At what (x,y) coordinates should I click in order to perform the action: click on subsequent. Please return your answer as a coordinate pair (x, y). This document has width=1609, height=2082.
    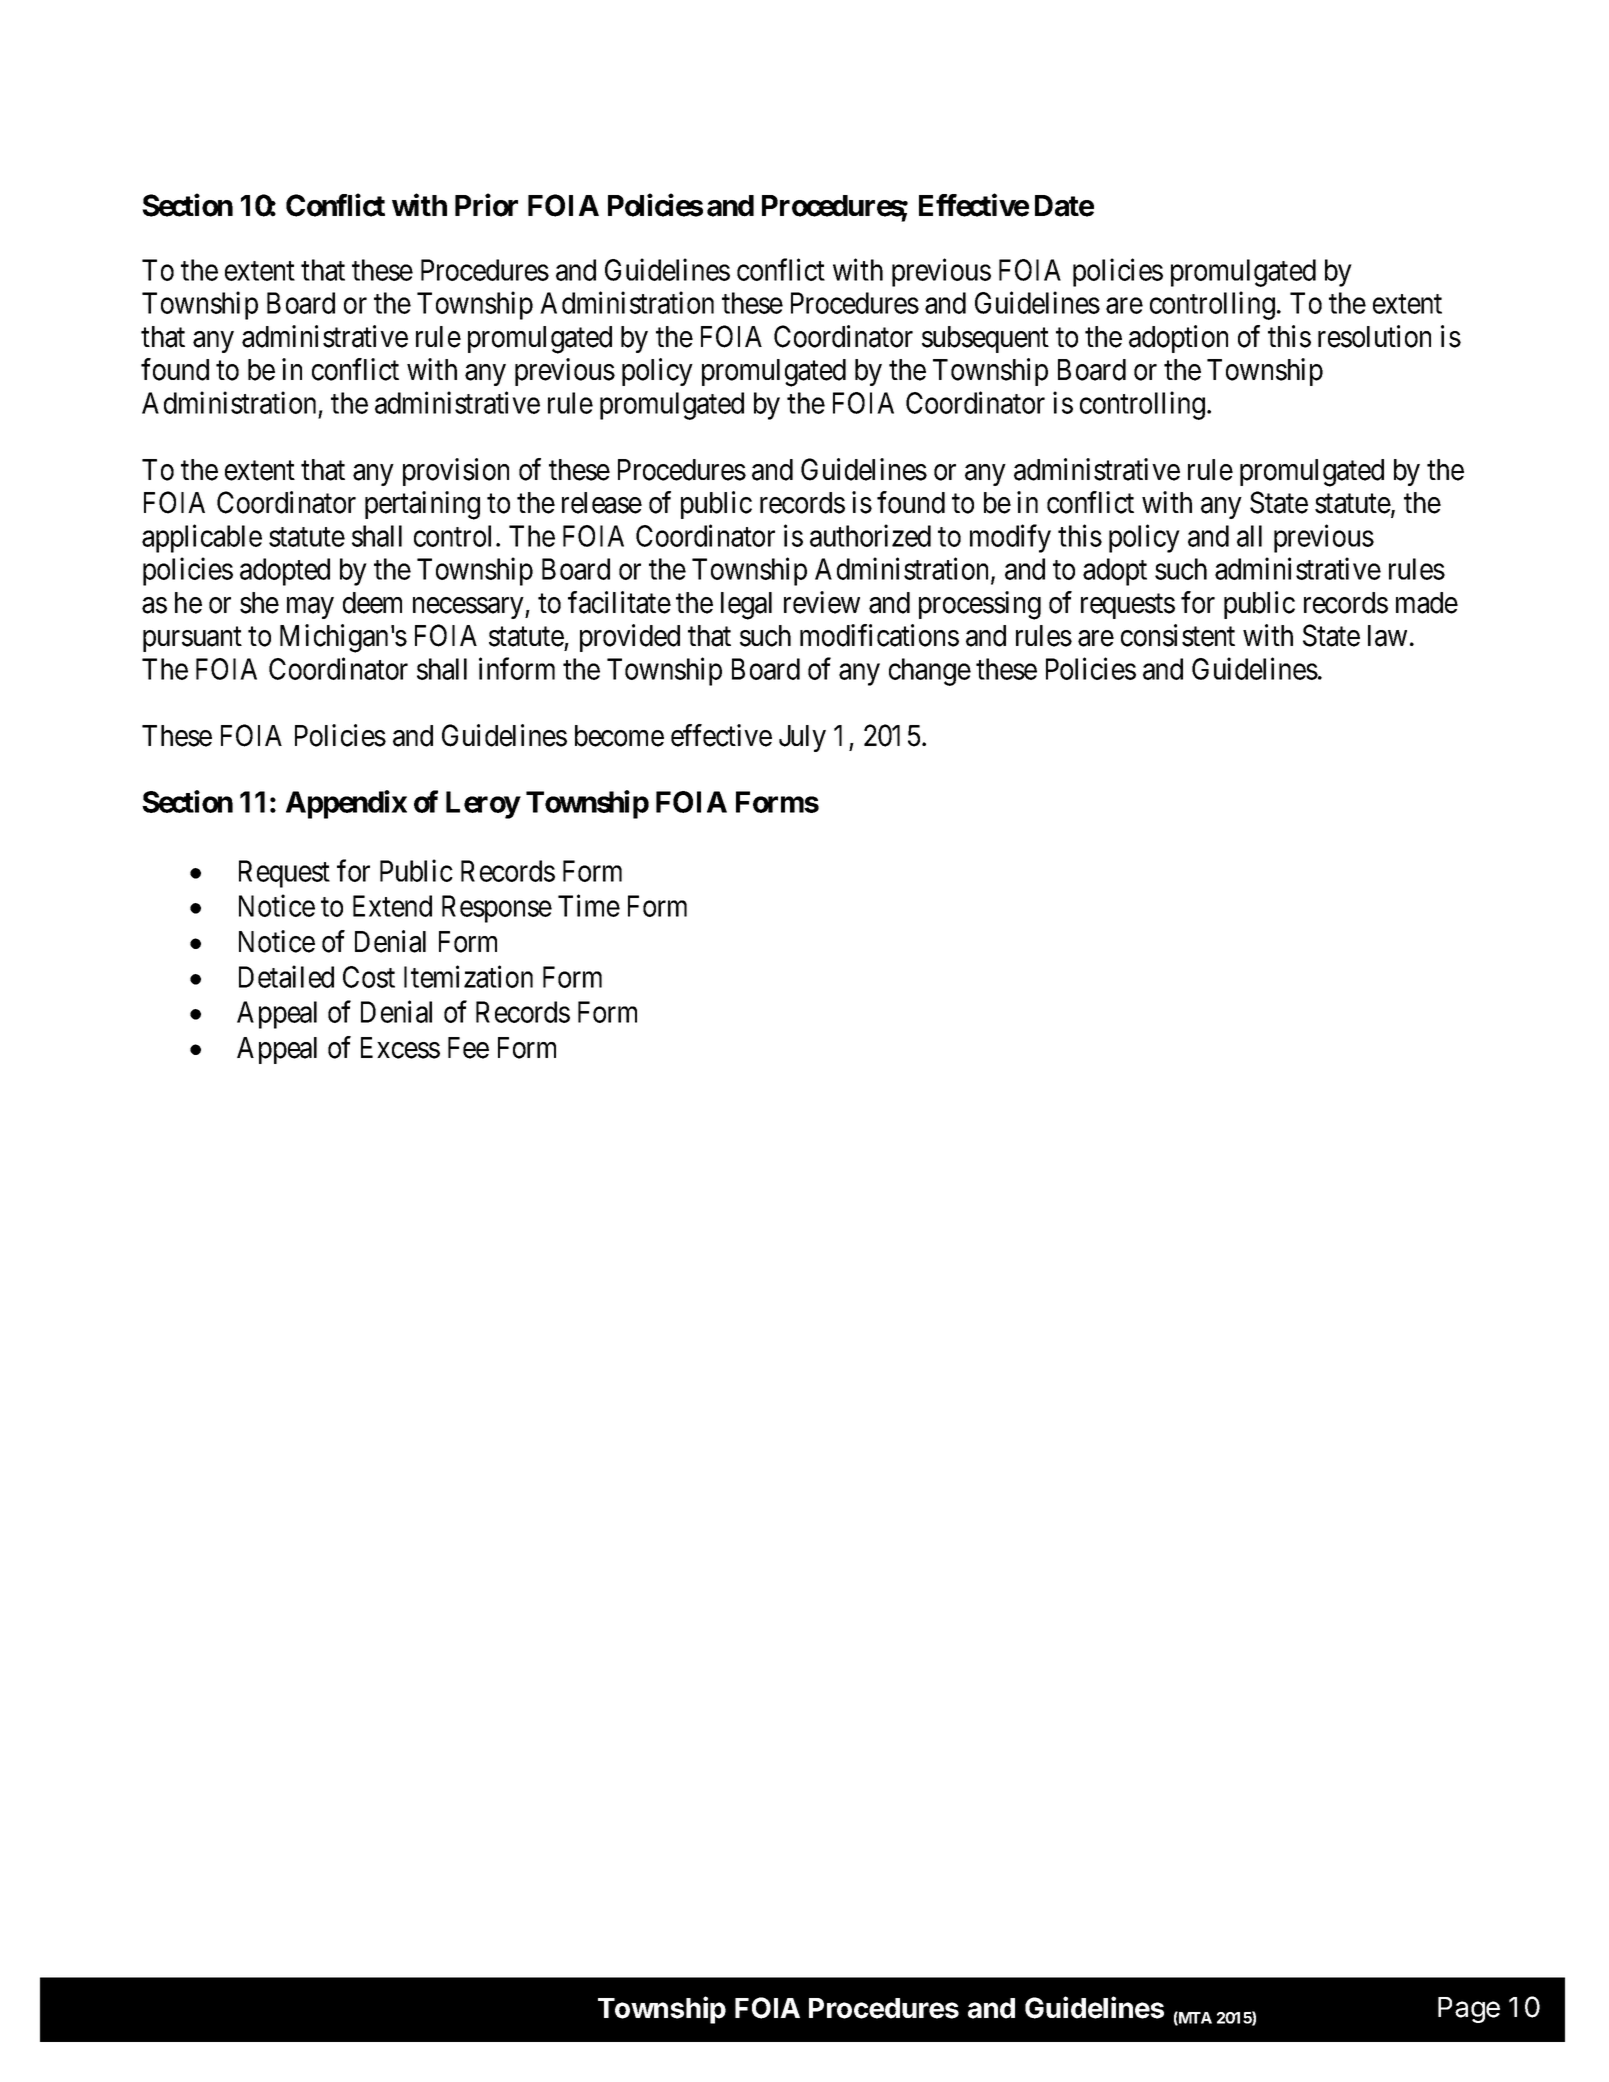
    Looking at the image, I should click on (985, 339).
